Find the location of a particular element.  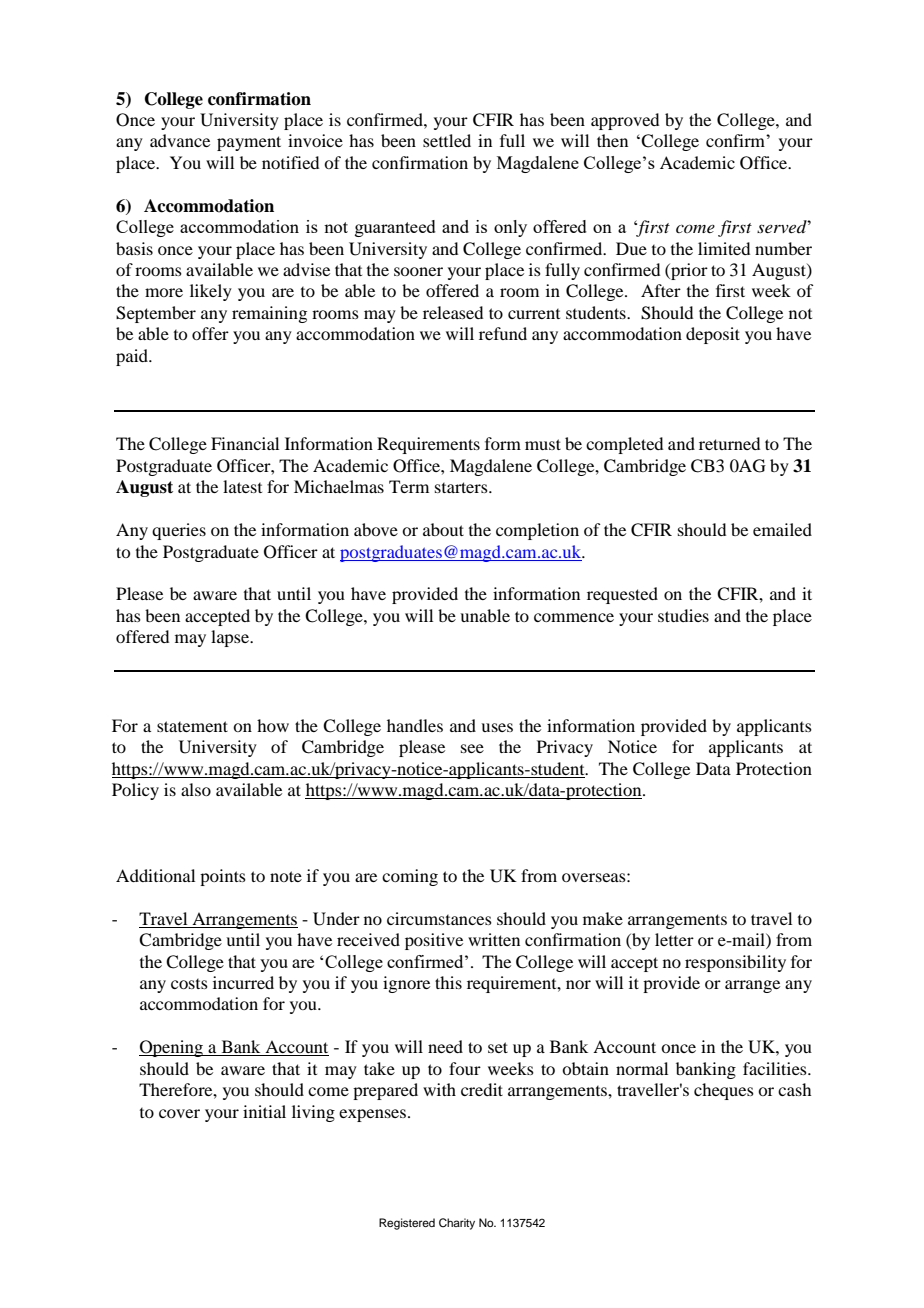

studies is located at coordinates (683, 615).
